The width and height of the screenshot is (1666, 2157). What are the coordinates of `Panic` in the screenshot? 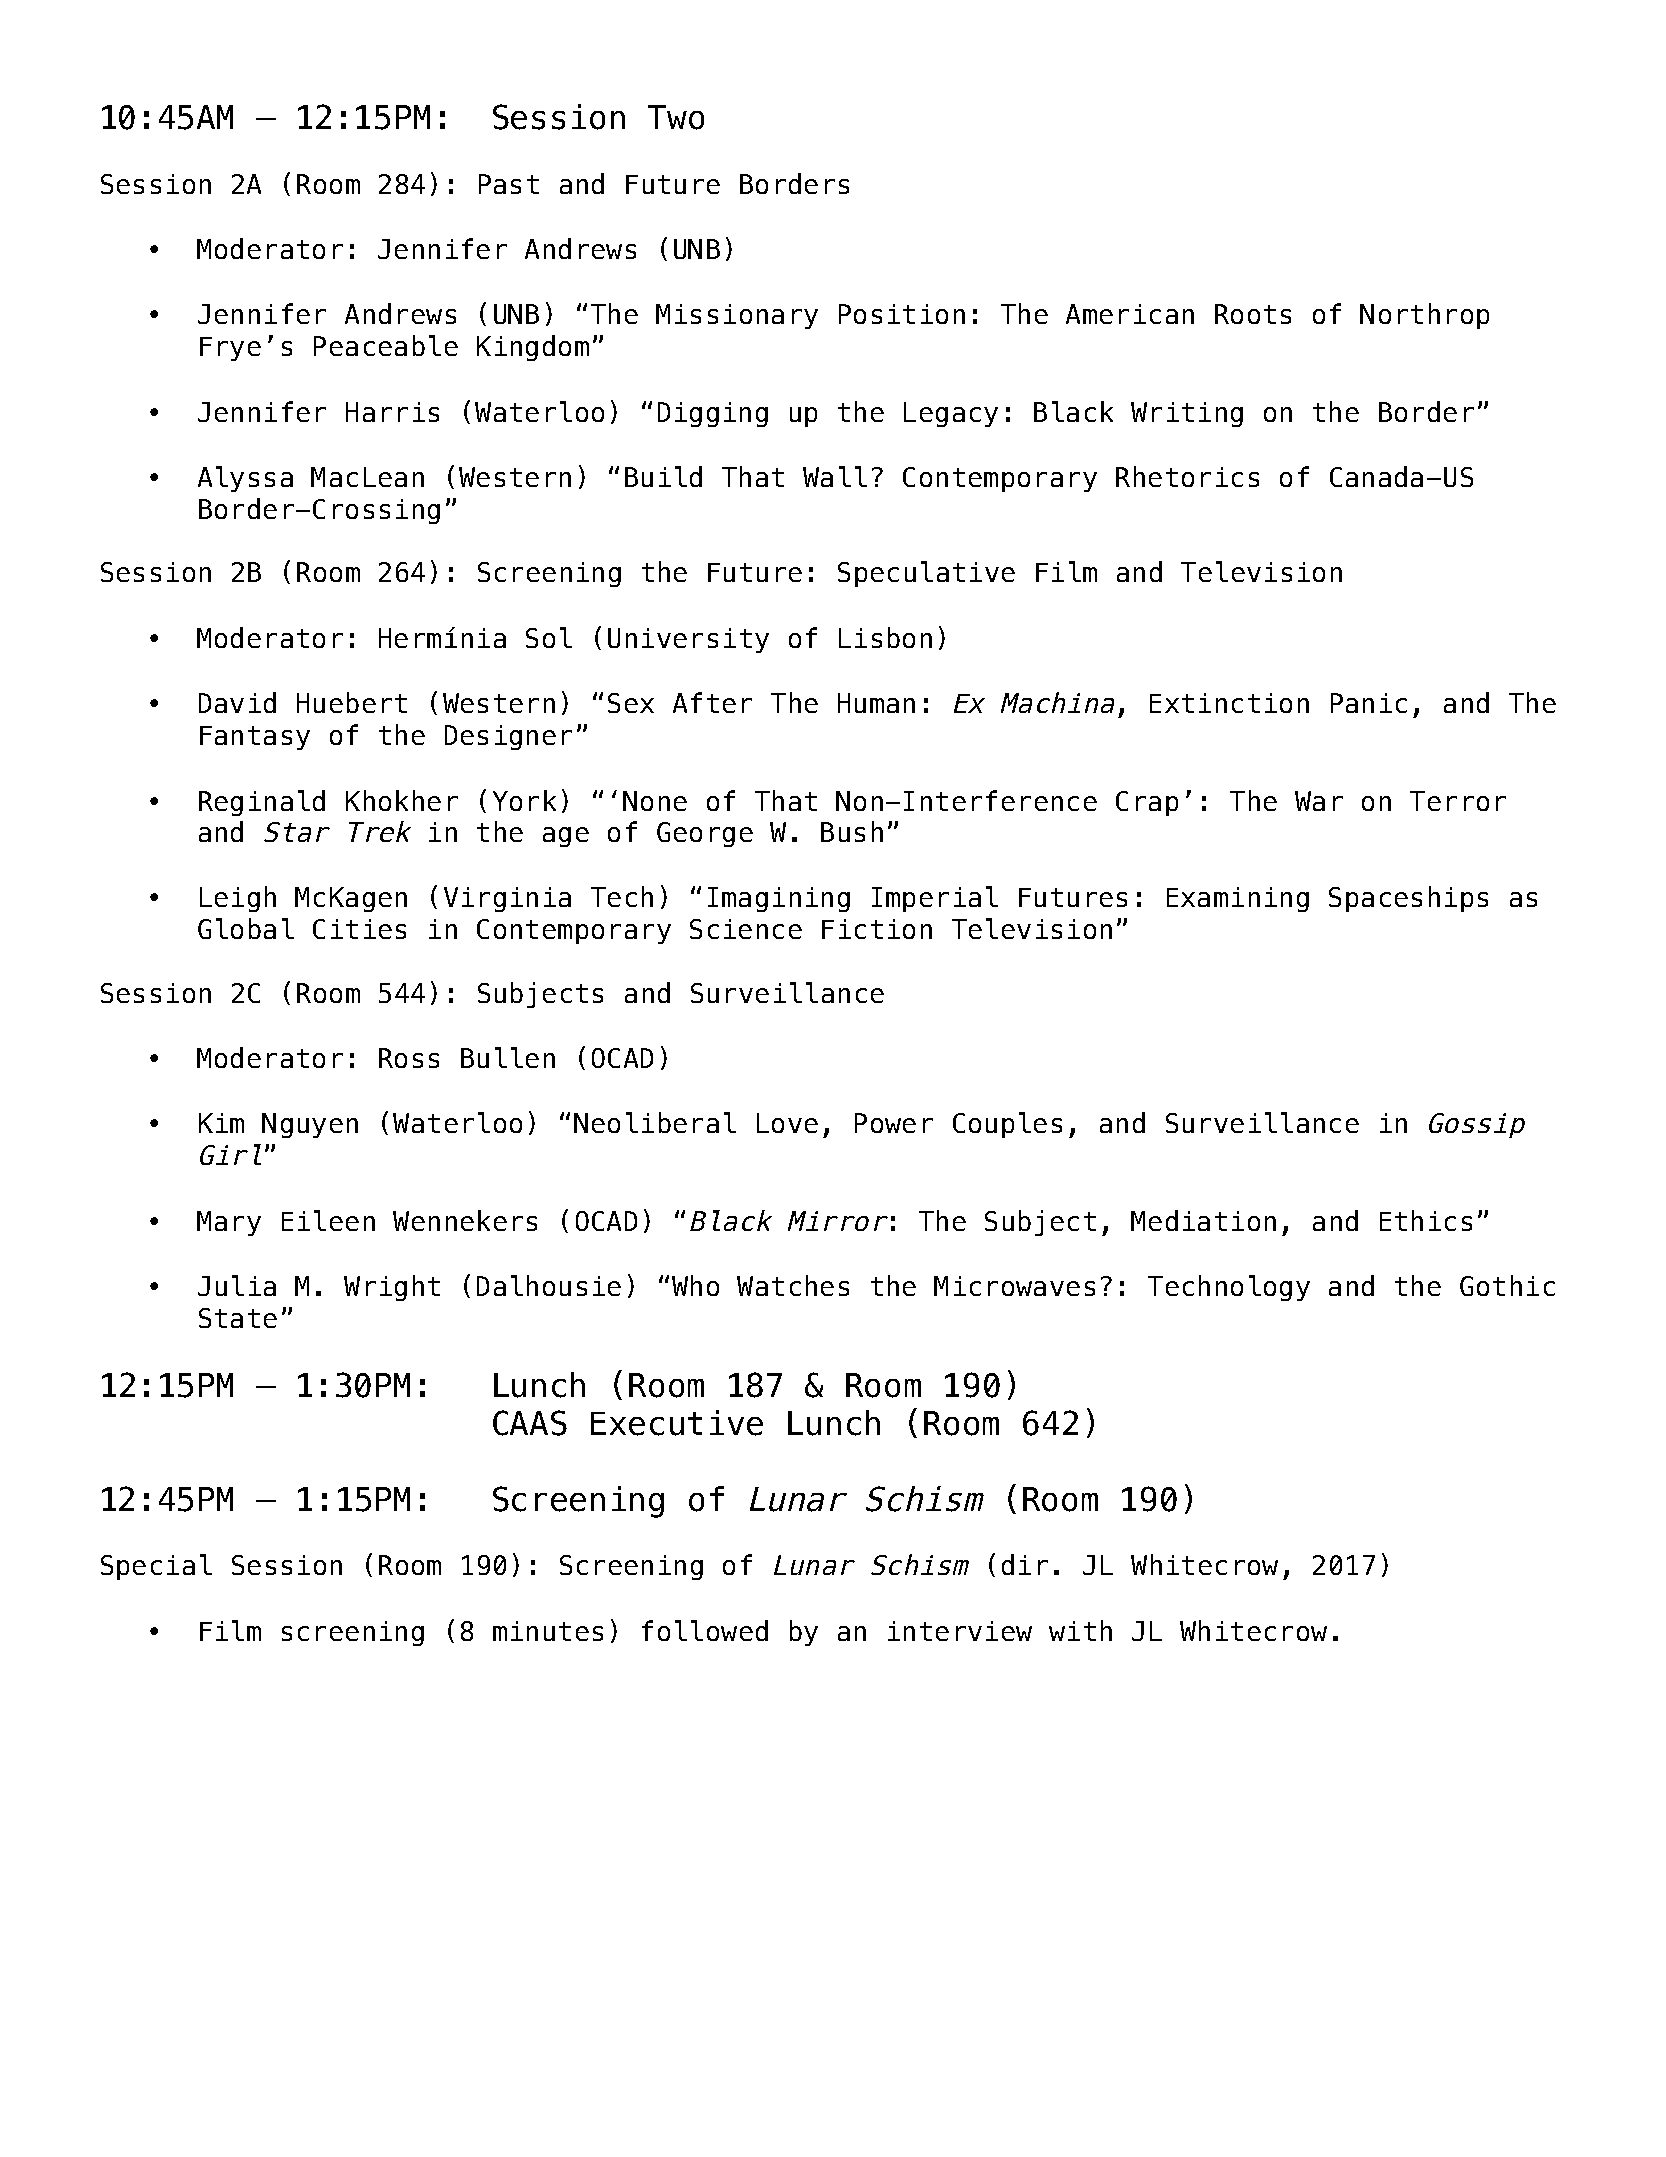 It's located at (1369, 703).
